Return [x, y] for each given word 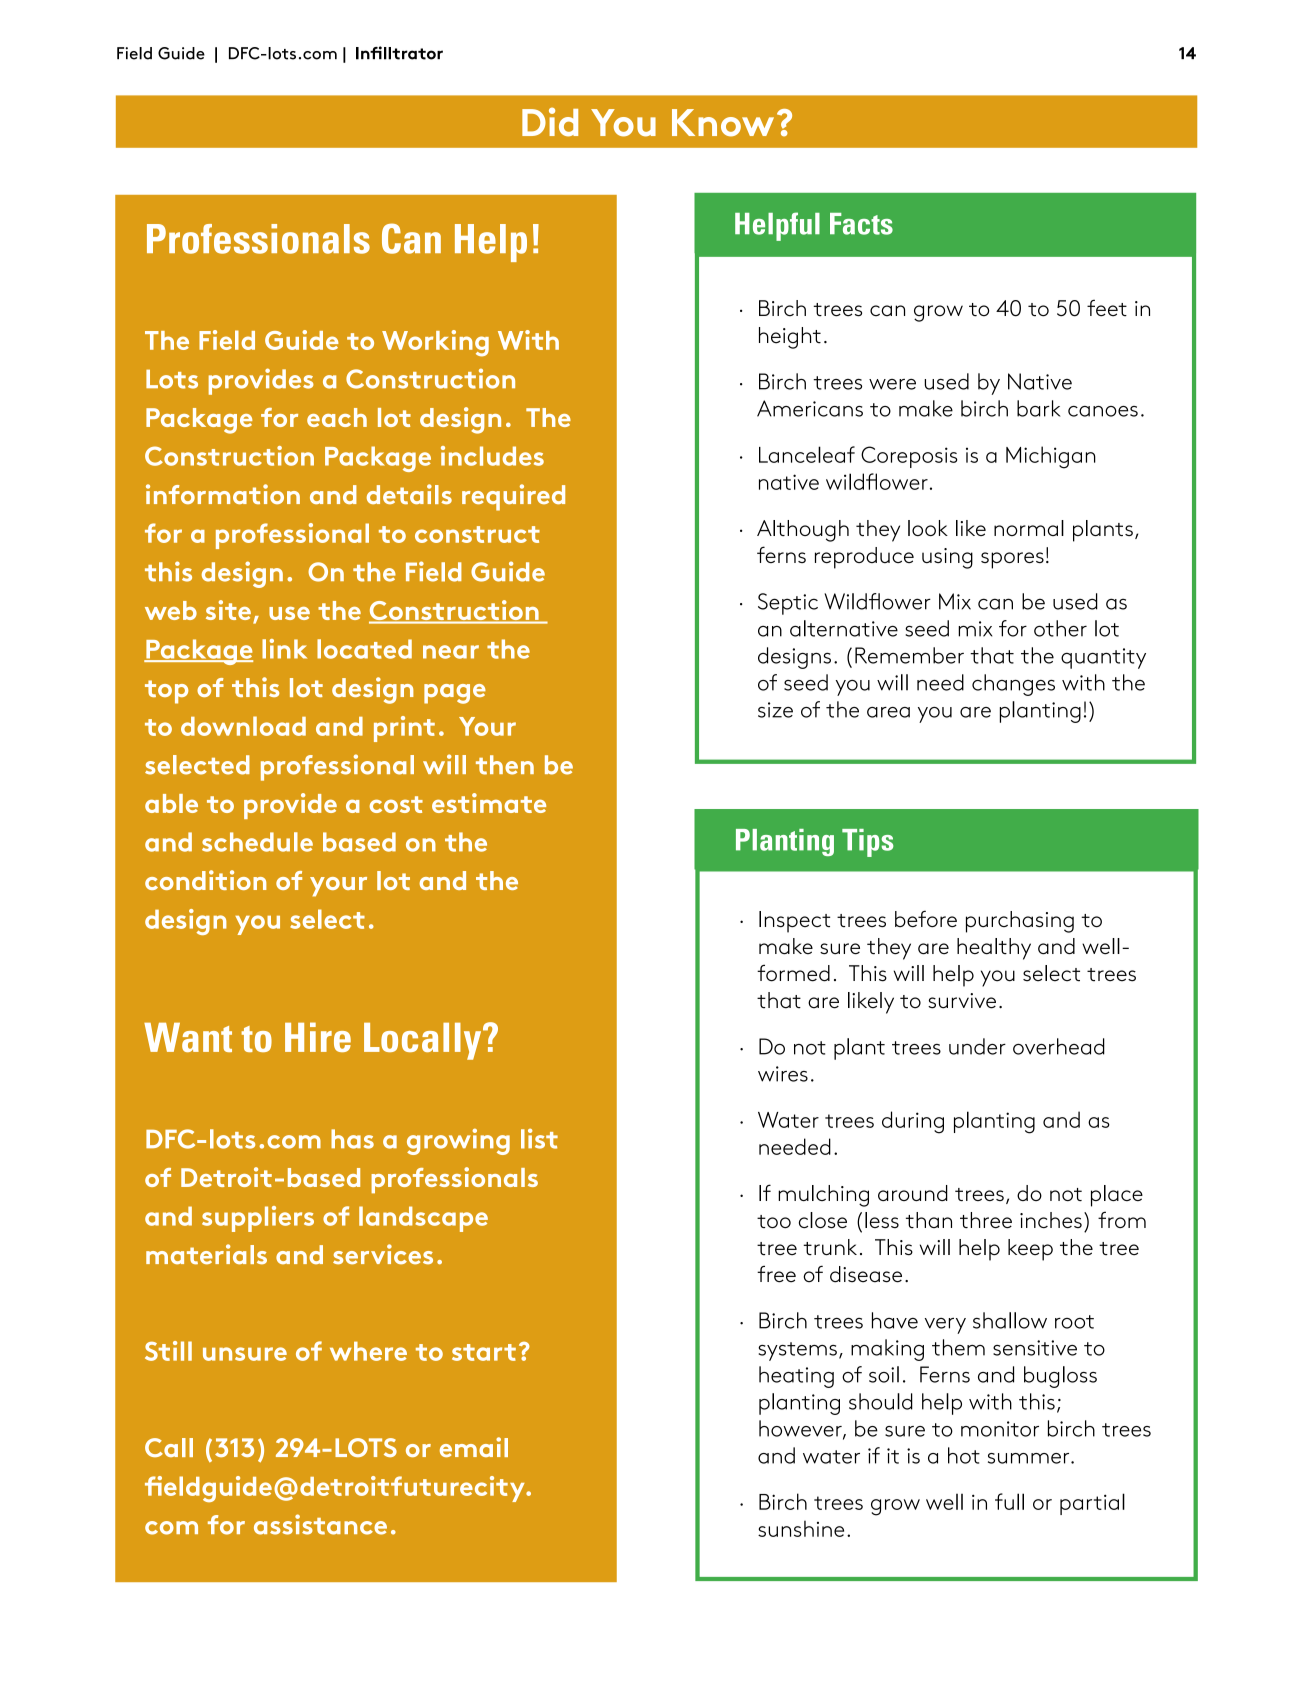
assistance [320, 1524]
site [228, 610]
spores [1012, 560]
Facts [861, 224]
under [977, 1046]
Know [723, 123]
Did [550, 122]
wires [783, 1074]
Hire [318, 1037]
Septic [788, 604]
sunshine [801, 1528]
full [1009, 1501]
